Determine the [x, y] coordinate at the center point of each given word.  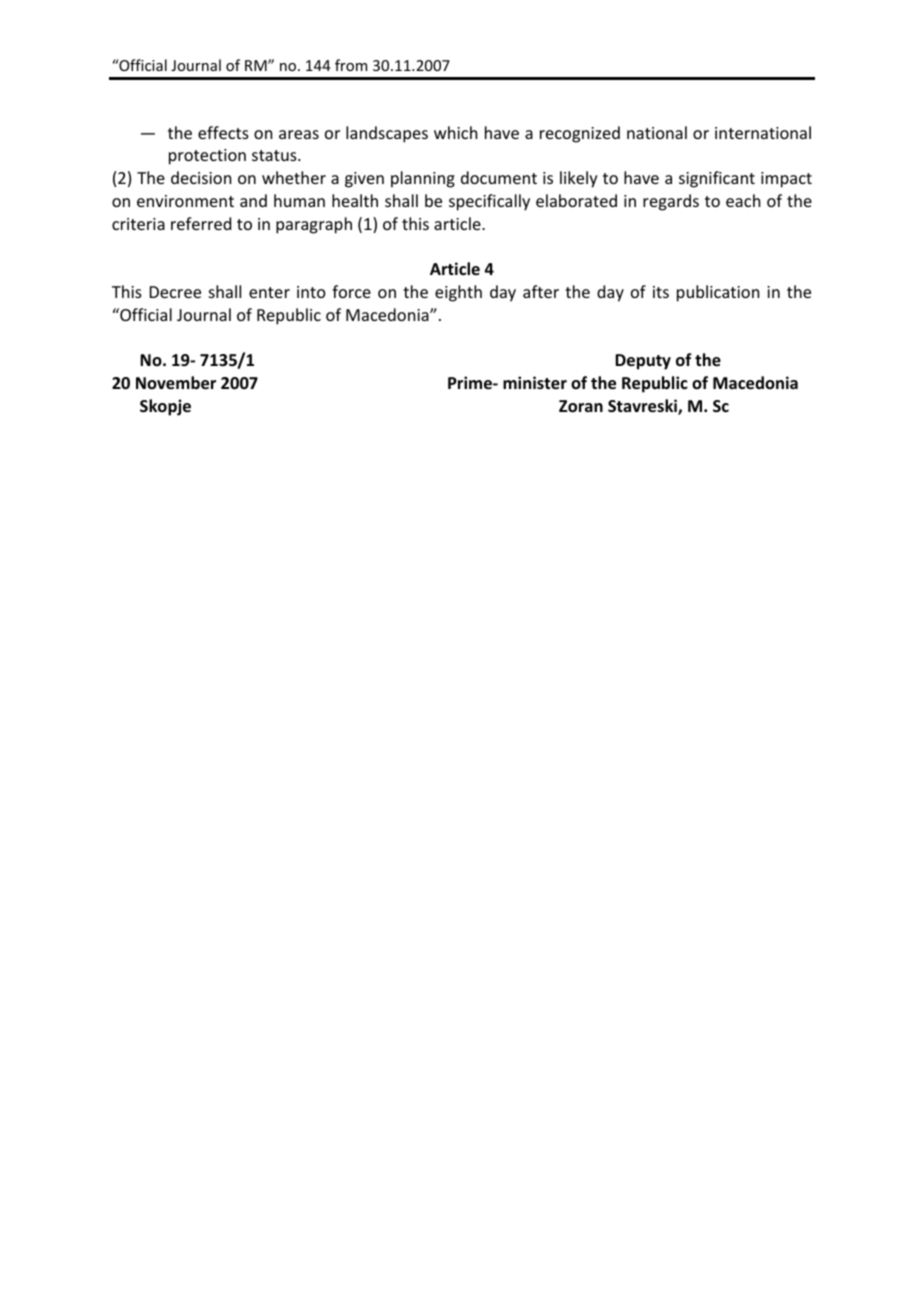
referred [201, 223]
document [499, 177]
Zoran [581, 406]
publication [718, 293]
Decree [175, 292]
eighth [458, 293]
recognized [580, 134]
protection [207, 157]
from [351, 65]
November [176, 383]
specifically [489, 202]
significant [717, 179]
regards [671, 202]
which [455, 132]
